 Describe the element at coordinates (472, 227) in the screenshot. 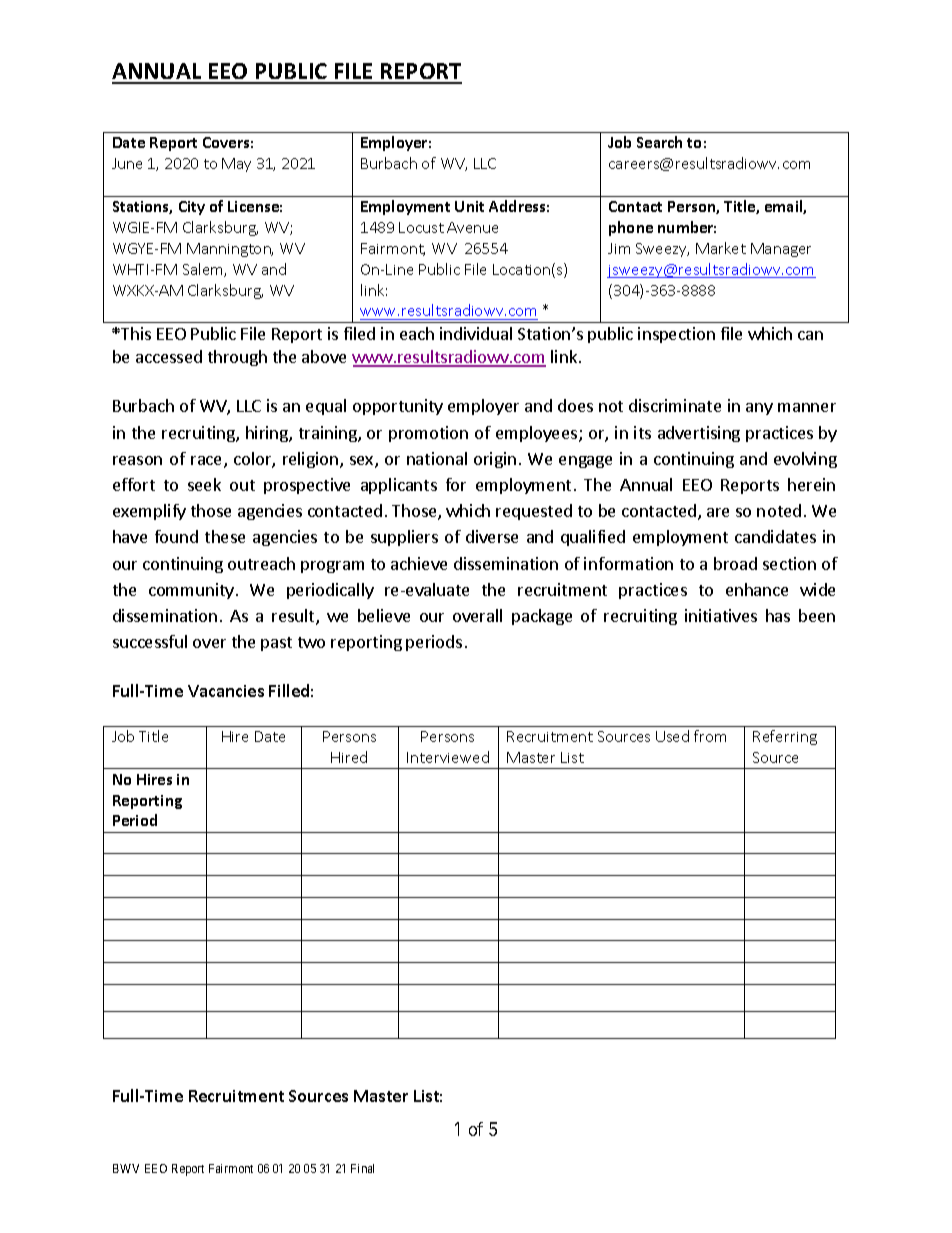

I see `Avenue` at that location.
